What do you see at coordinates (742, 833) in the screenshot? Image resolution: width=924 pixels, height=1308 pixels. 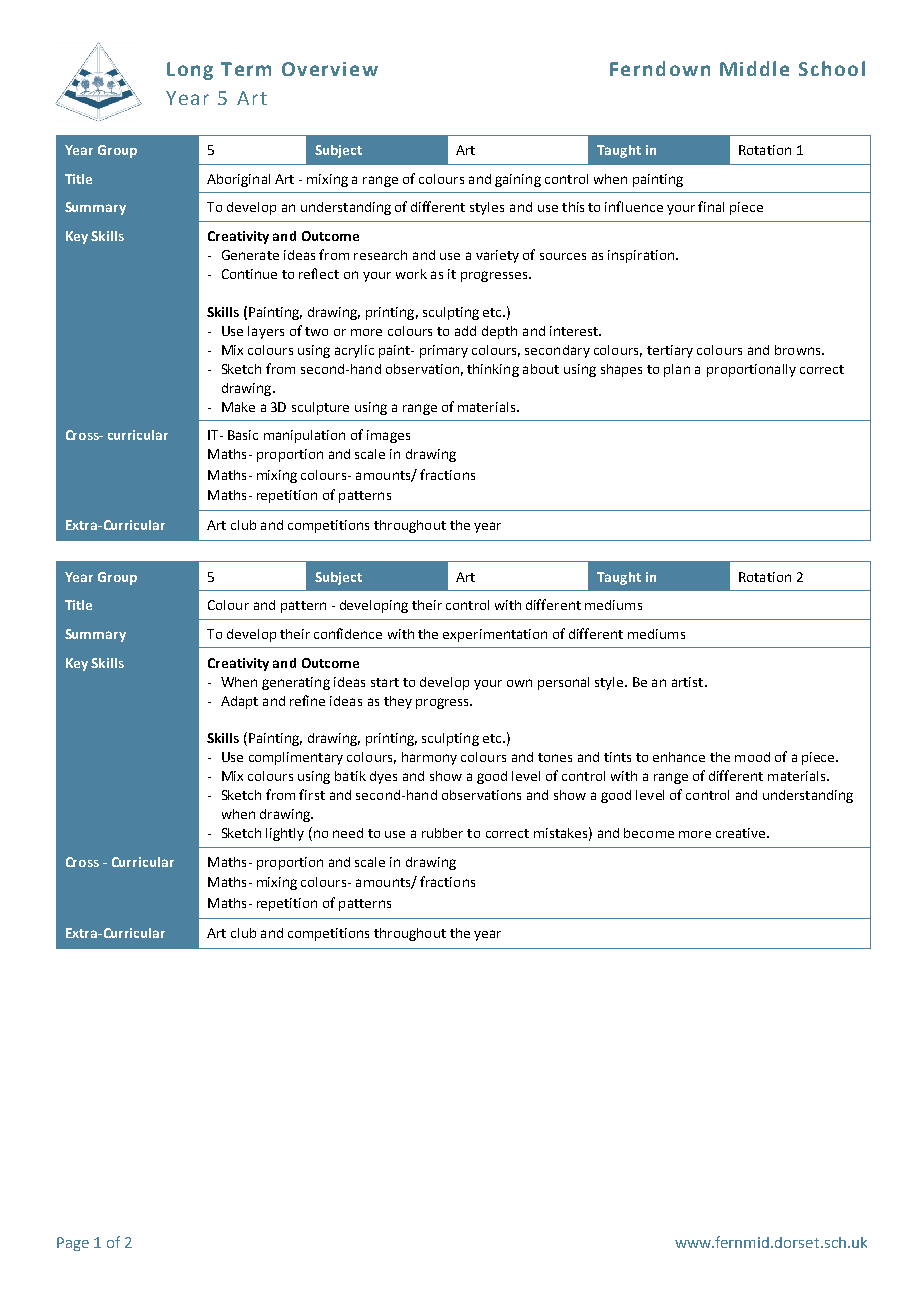 I see `creative` at bounding box center [742, 833].
